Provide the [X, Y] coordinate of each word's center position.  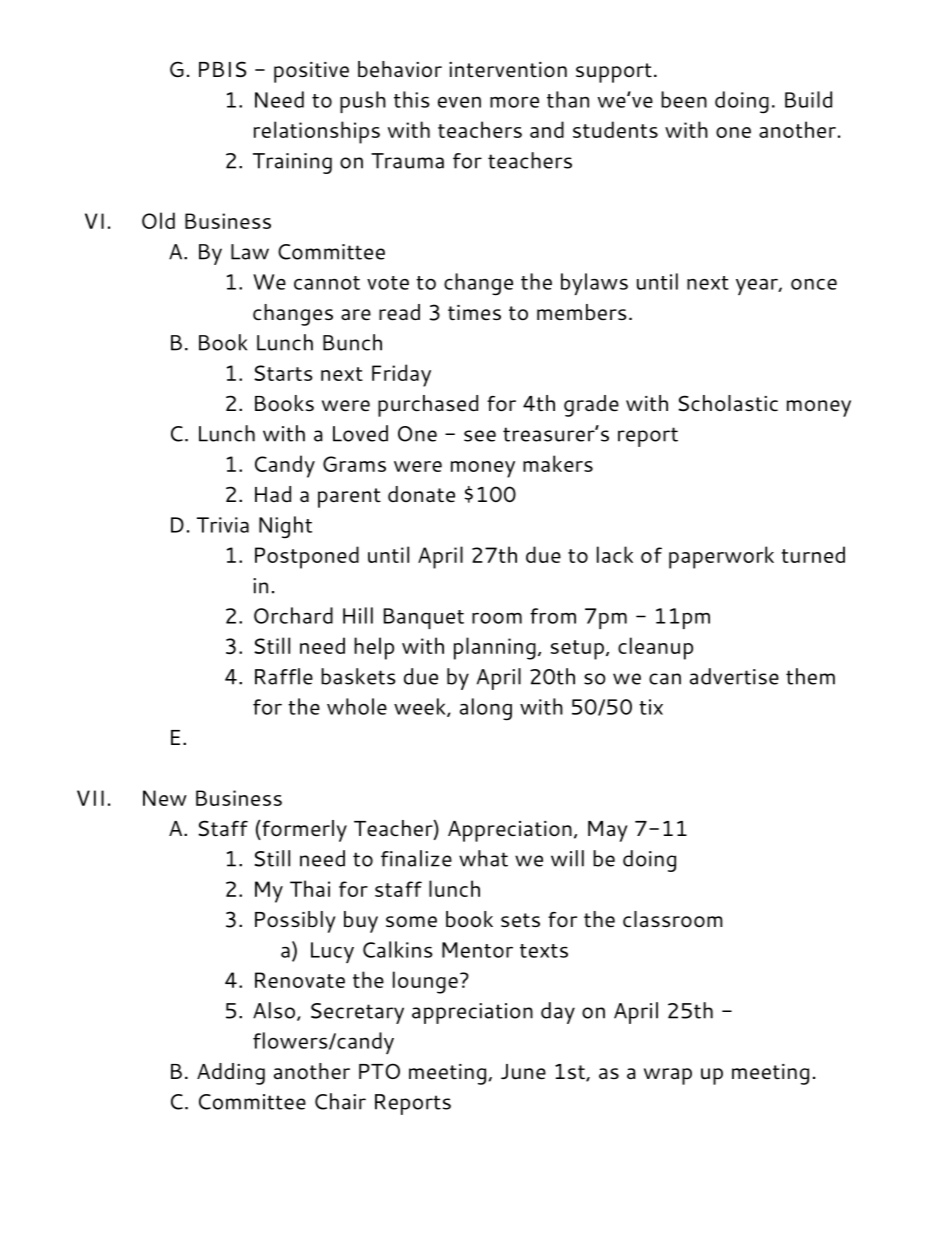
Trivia [223, 525]
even [459, 102]
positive [311, 72]
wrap [668, 1076]
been [684, 99]
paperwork [721, 557]
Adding [231, 1074]
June [523, 1072]
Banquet [424, 618]
